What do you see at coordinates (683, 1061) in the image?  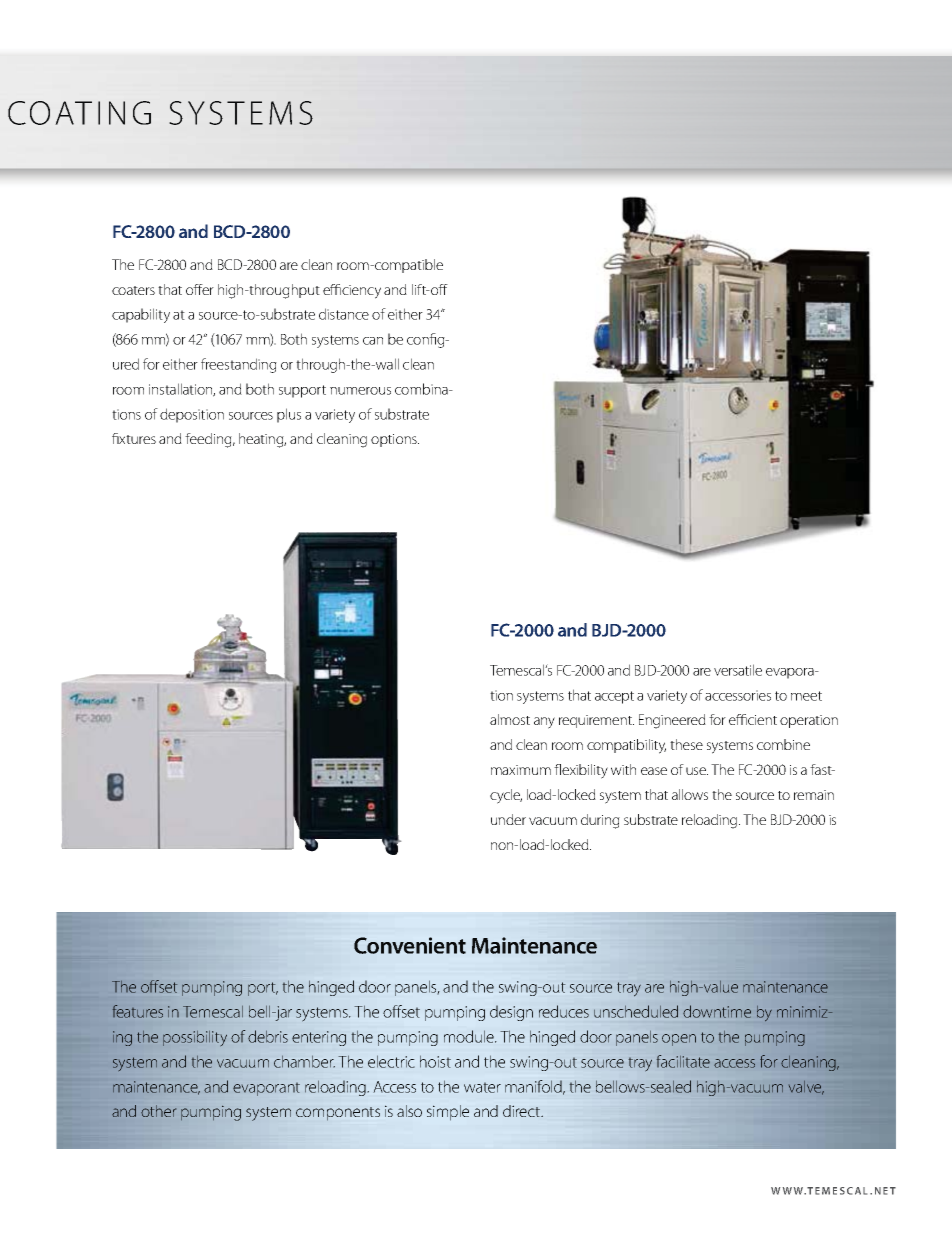 I see `facilitate` at bounding box center [683, 1061].
